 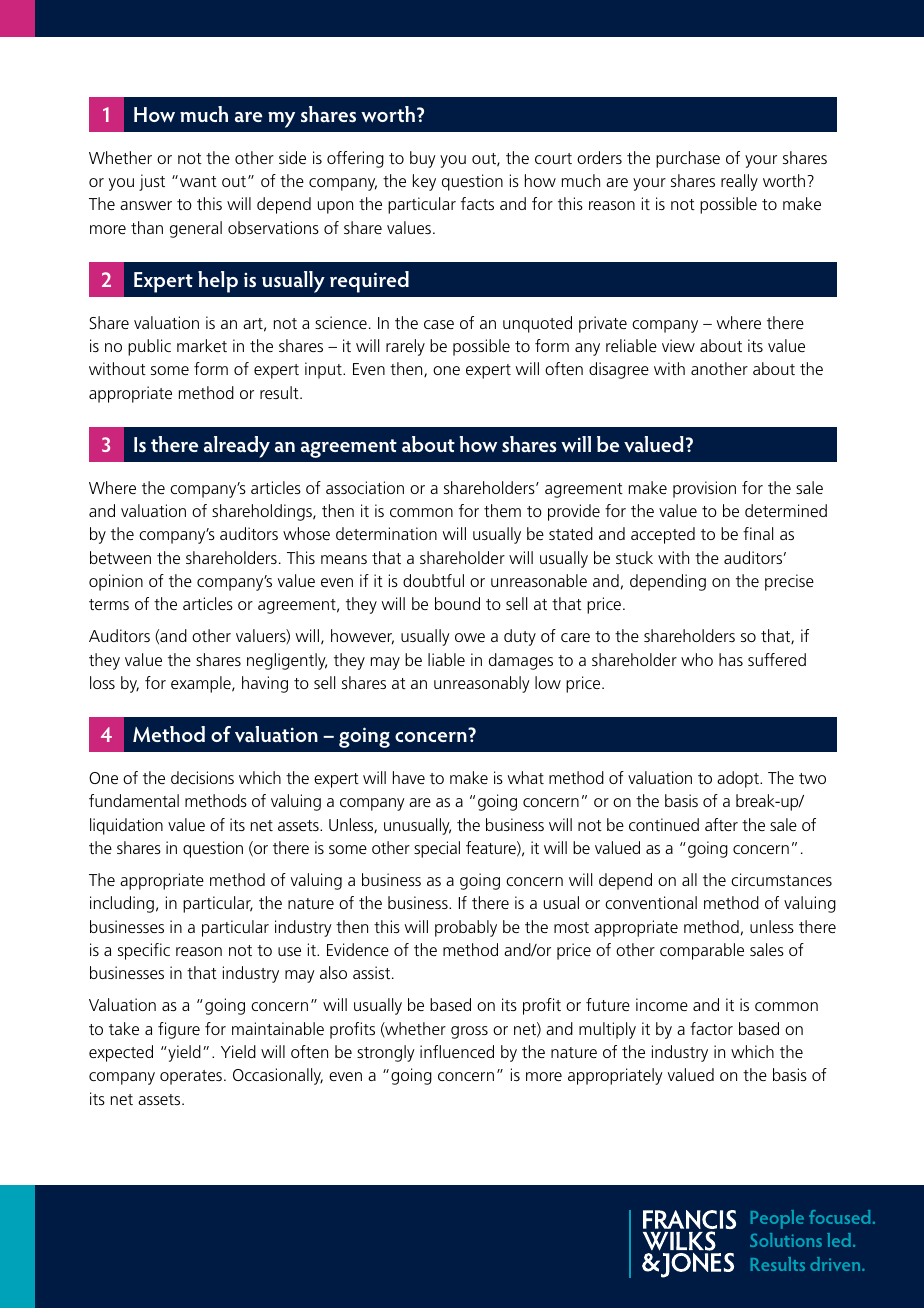 What do you see at coordinates (198, 181) in the screenshot?
I see `want` at bounding box center [198, 181].
